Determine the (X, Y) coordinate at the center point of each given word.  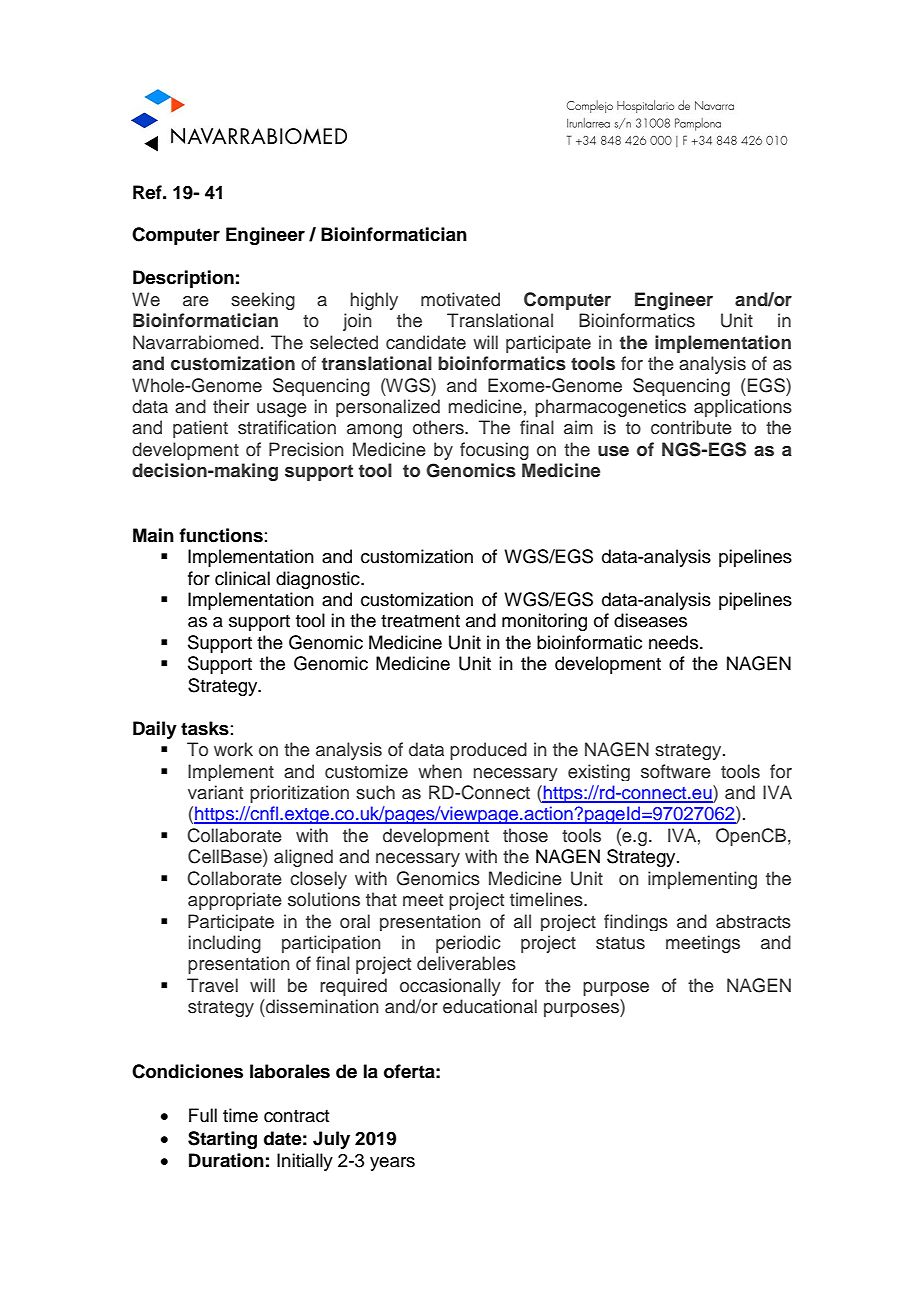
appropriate (235, 901)
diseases (650, 620)
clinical (242, 578)
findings (636, 922)
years (392, 1164)
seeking (263, 301)
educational (490, 1006)
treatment (420, 621)
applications (743, 408)
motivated (460, 299)
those (525, 835)
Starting (222, 1140)
